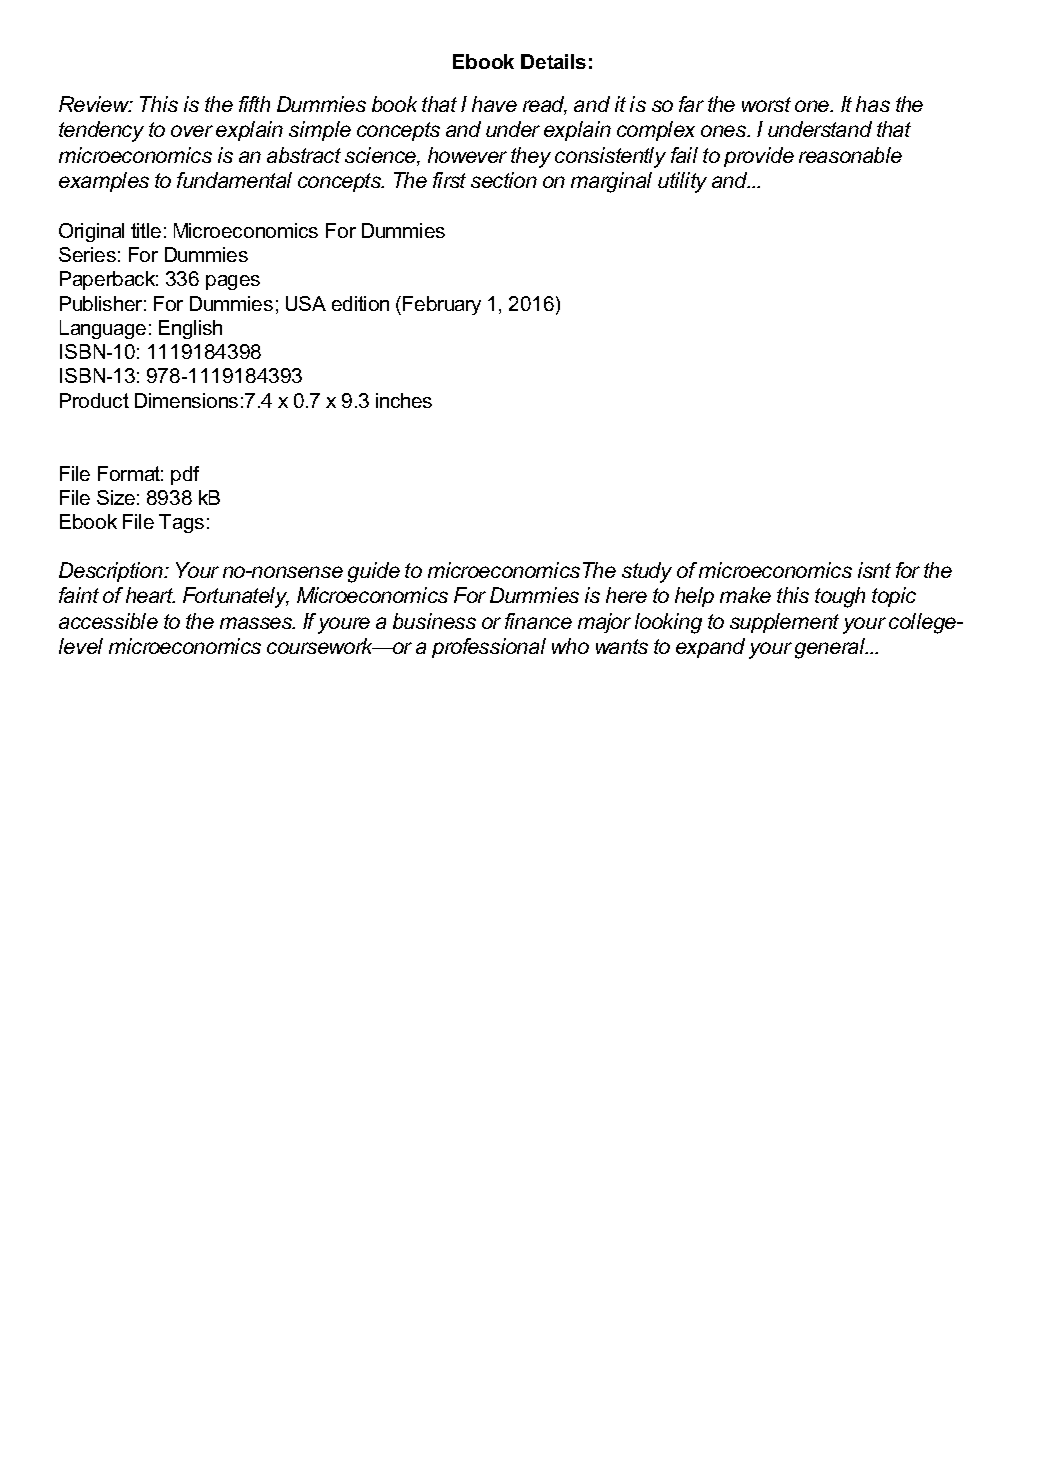 The width and height of the image is (1047, 1482). Describe the element at coordinates (233, 282) in the image. I see `pages` at that location.
